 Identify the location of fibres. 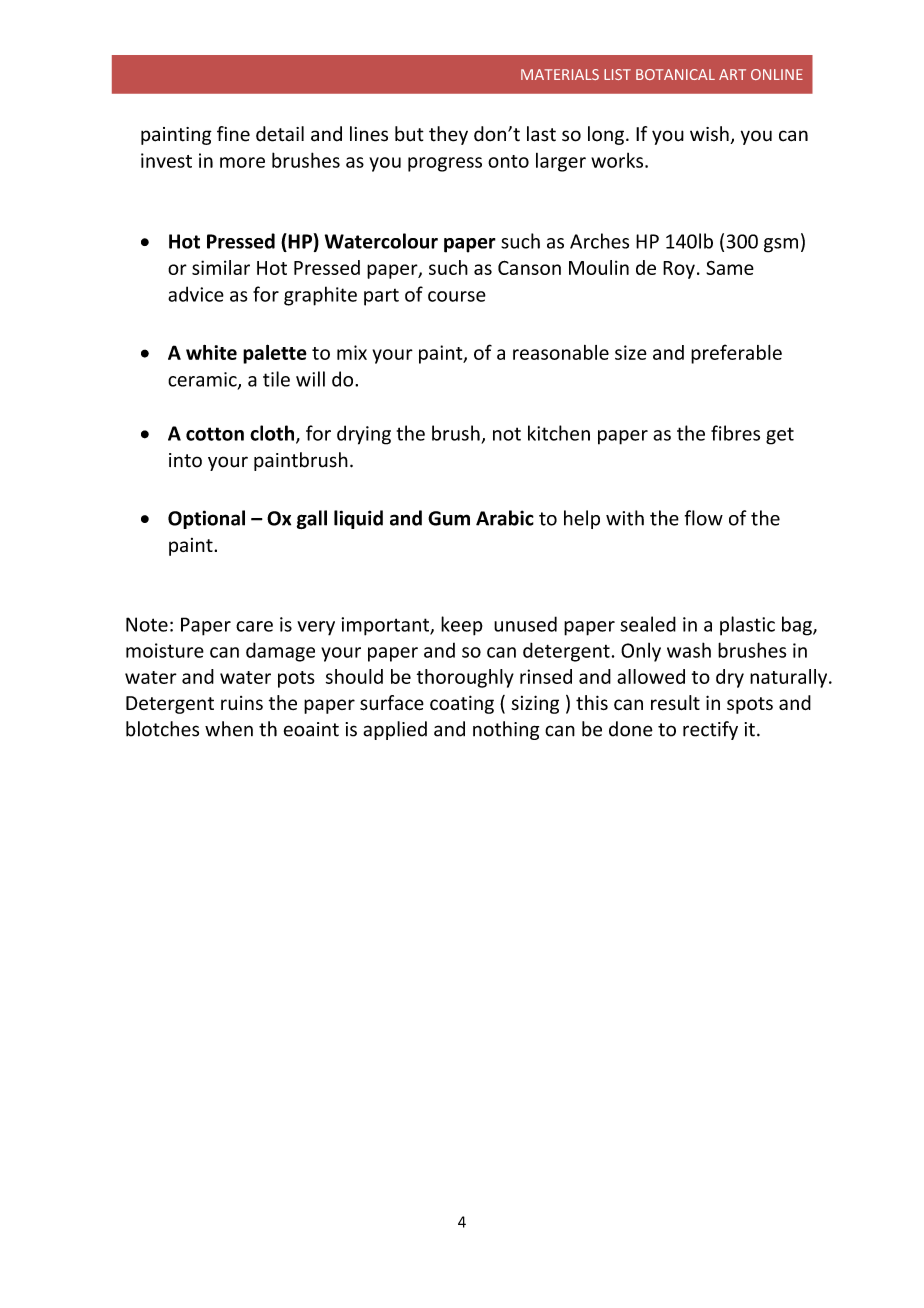
(735, 433).
